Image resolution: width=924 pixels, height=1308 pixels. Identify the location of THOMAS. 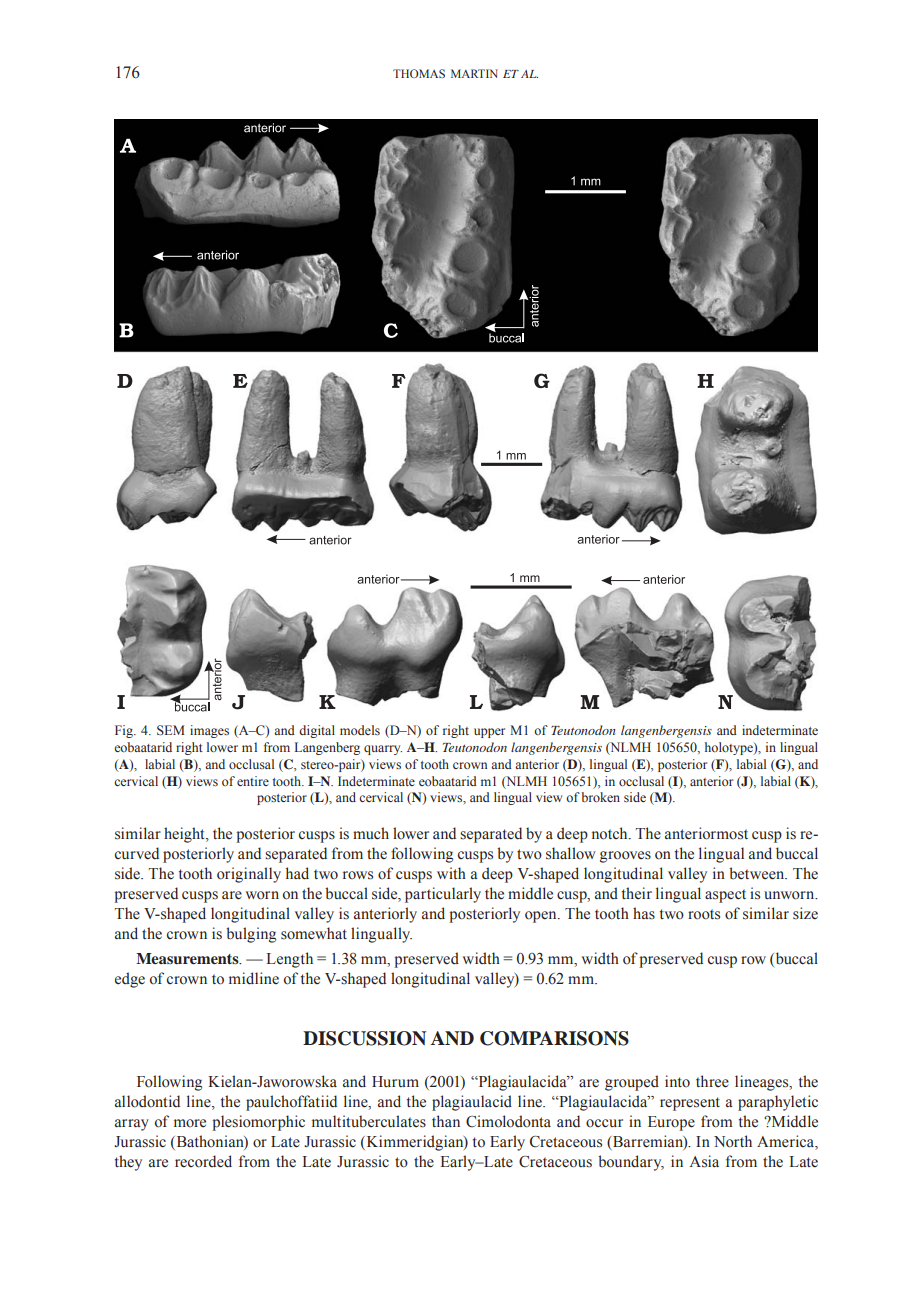
(419, 73).
